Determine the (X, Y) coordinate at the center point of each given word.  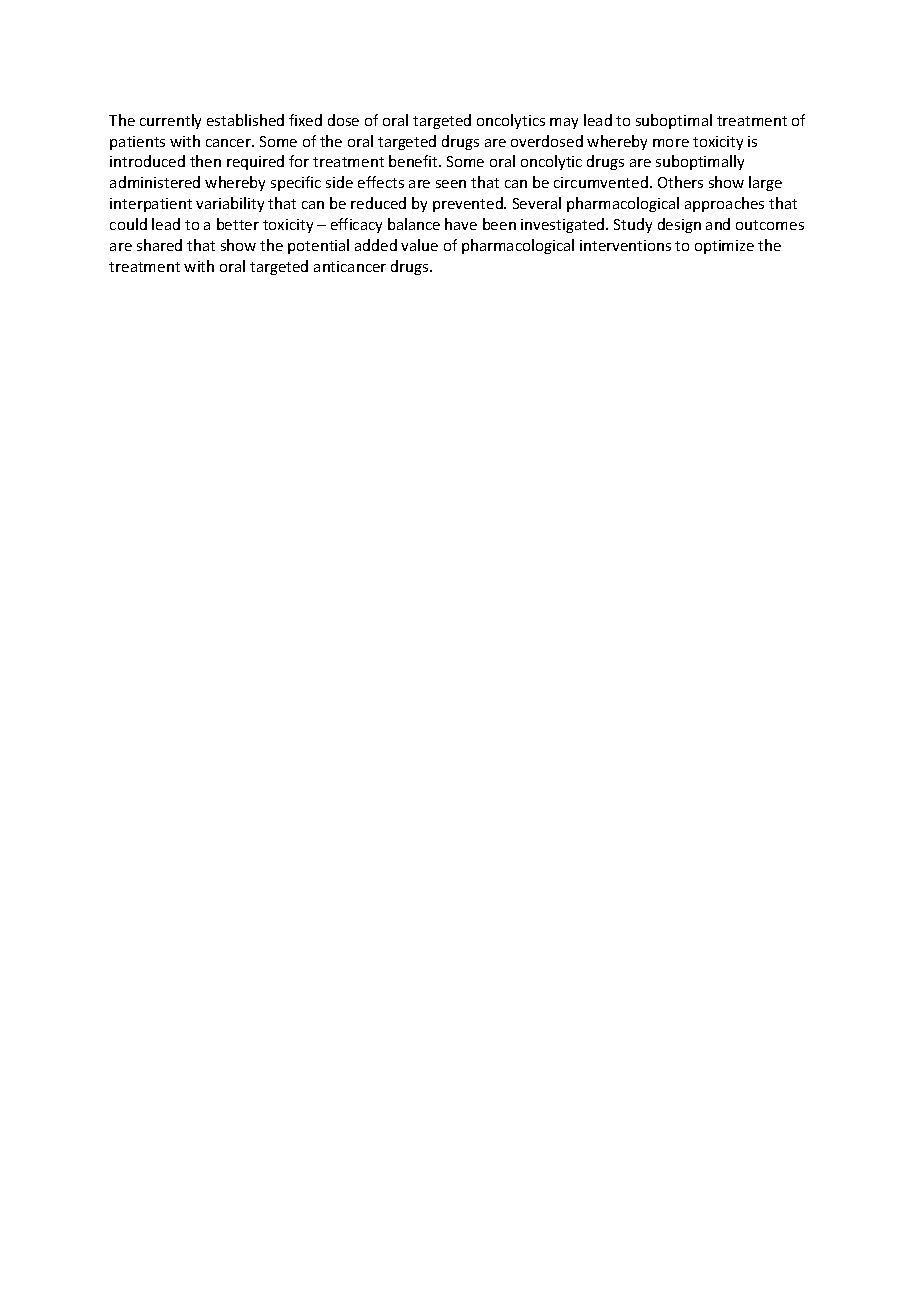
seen (451, 184)
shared (159, 245)
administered (155, 182)
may (564, 123)
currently (170, 121)
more (671, 143)
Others (680, 182)
